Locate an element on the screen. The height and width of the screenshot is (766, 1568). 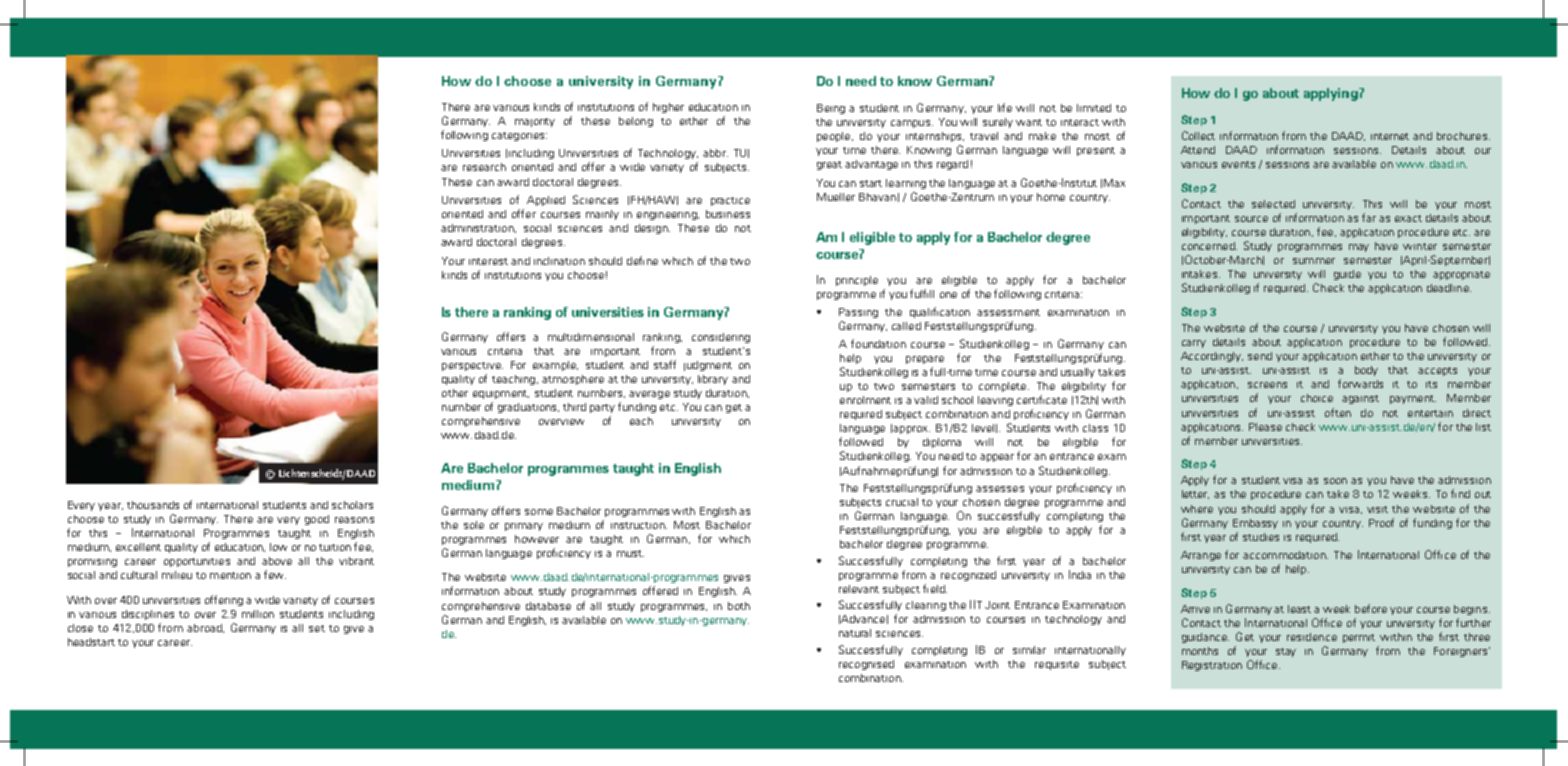
set is located at coordinates (317, 628).
